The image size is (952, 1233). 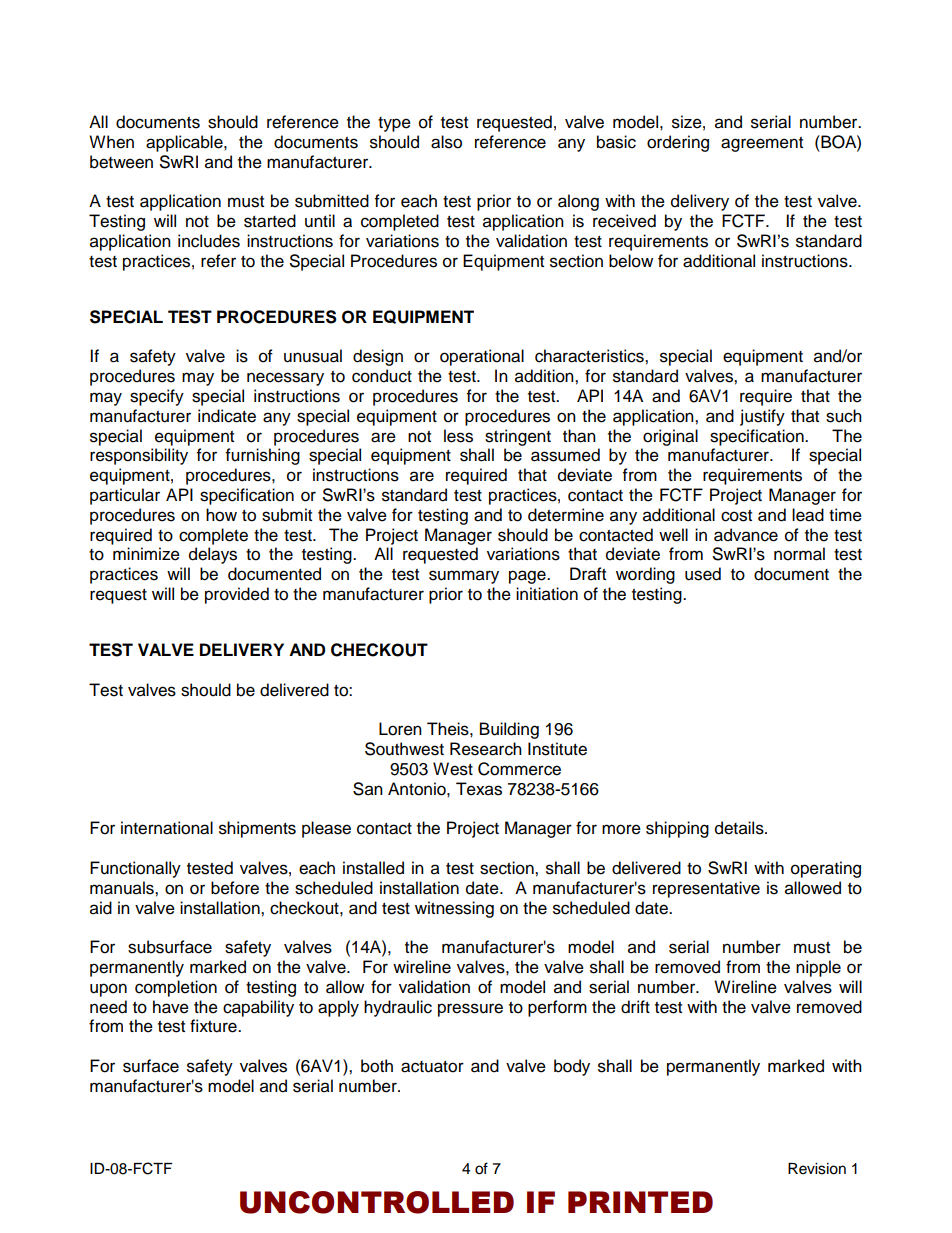 What do you see at coordinates (762, 144) in the image?
I see `agreement` at bounding box center [762, 144].
